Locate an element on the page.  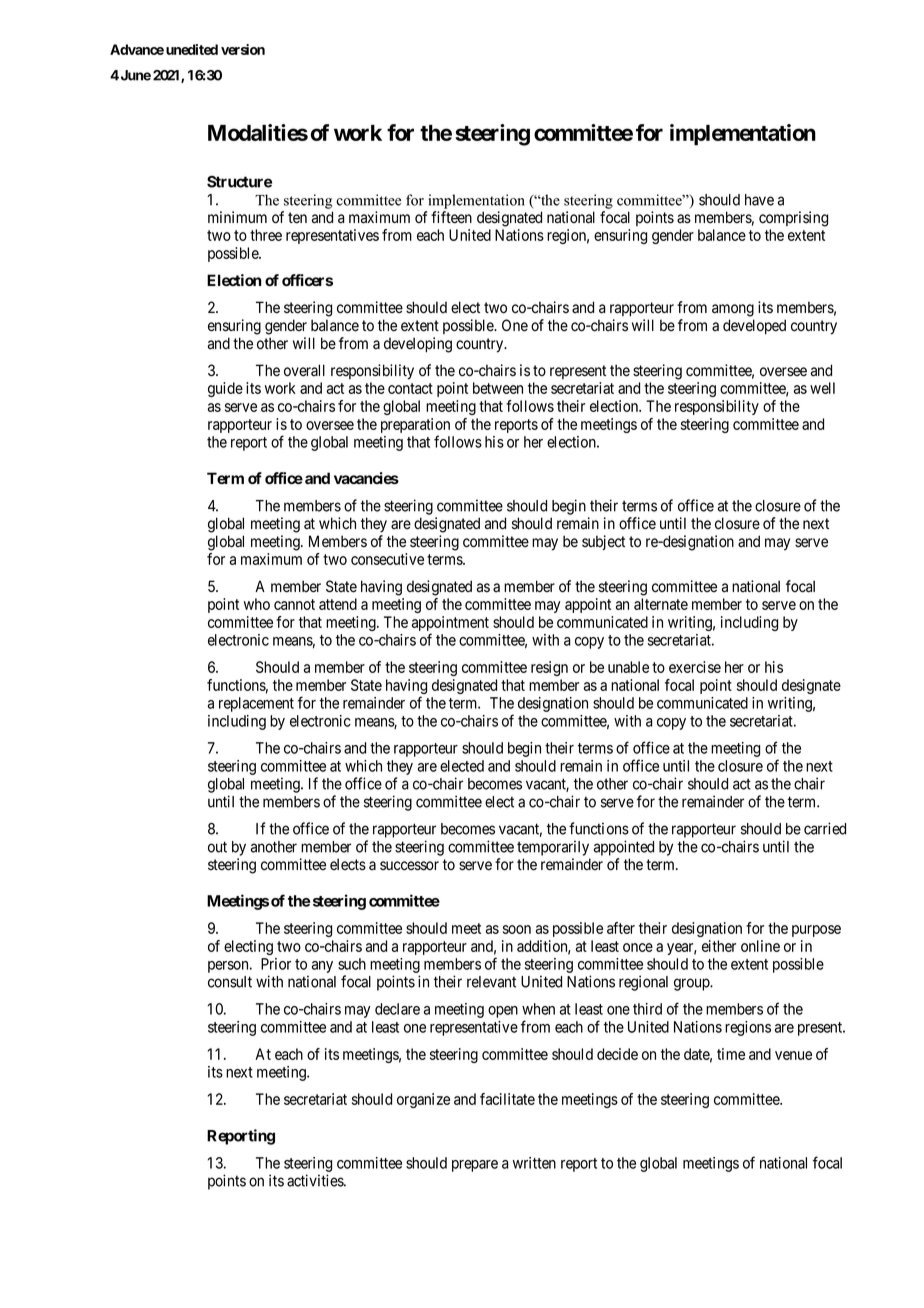
prepare is located at coordinates (475, 1166).
